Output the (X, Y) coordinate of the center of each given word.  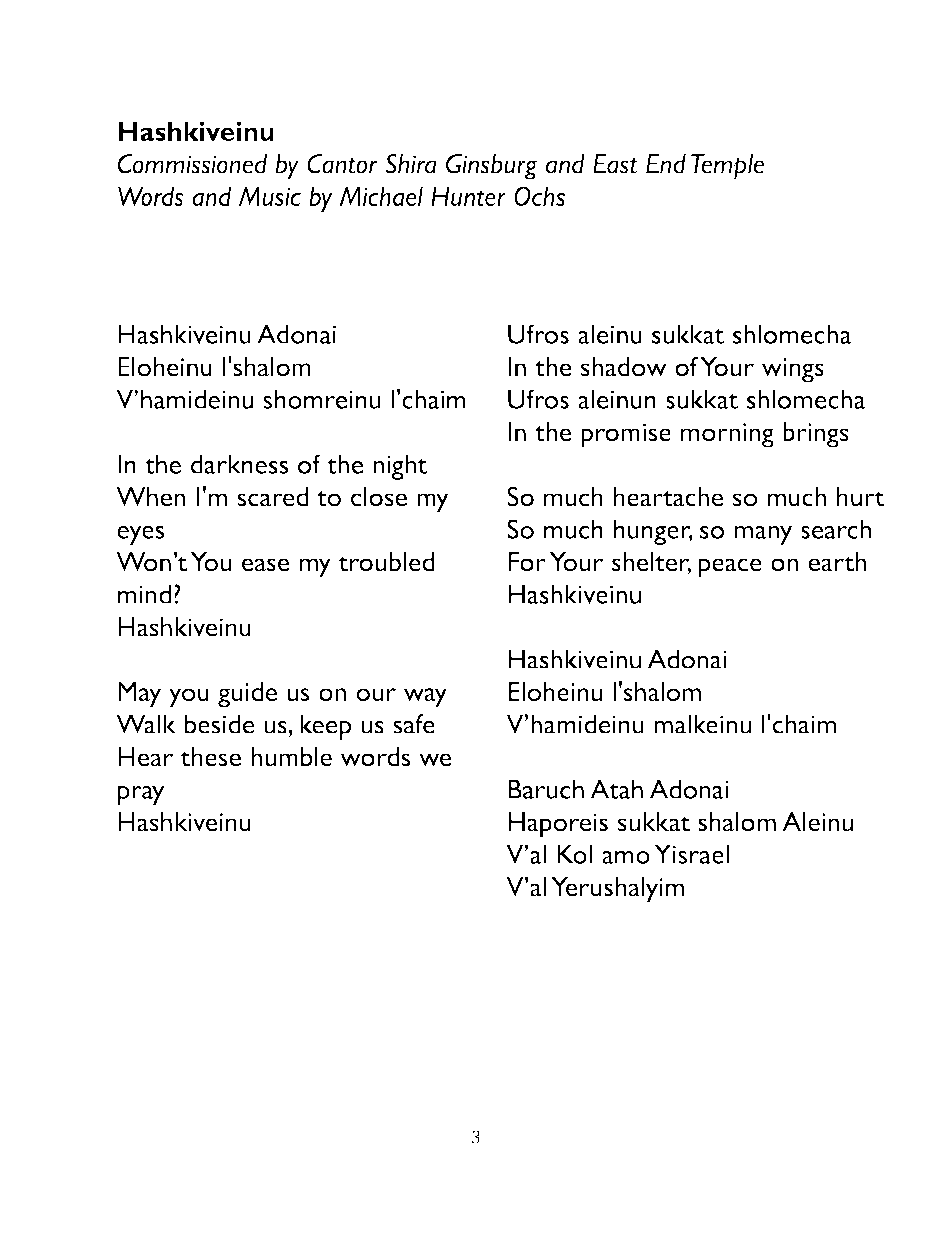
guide (247, 695)
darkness (240, 464)
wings (793, 370)
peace (730, 568)
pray (141, 795)
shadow (624, 367)
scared (272, 497)
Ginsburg (492, 167)
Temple (727, 167)
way (425, 698)
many (763, 535)
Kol (575, 854)
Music (269, 196)
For (527, 562)
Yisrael (691, 854)
